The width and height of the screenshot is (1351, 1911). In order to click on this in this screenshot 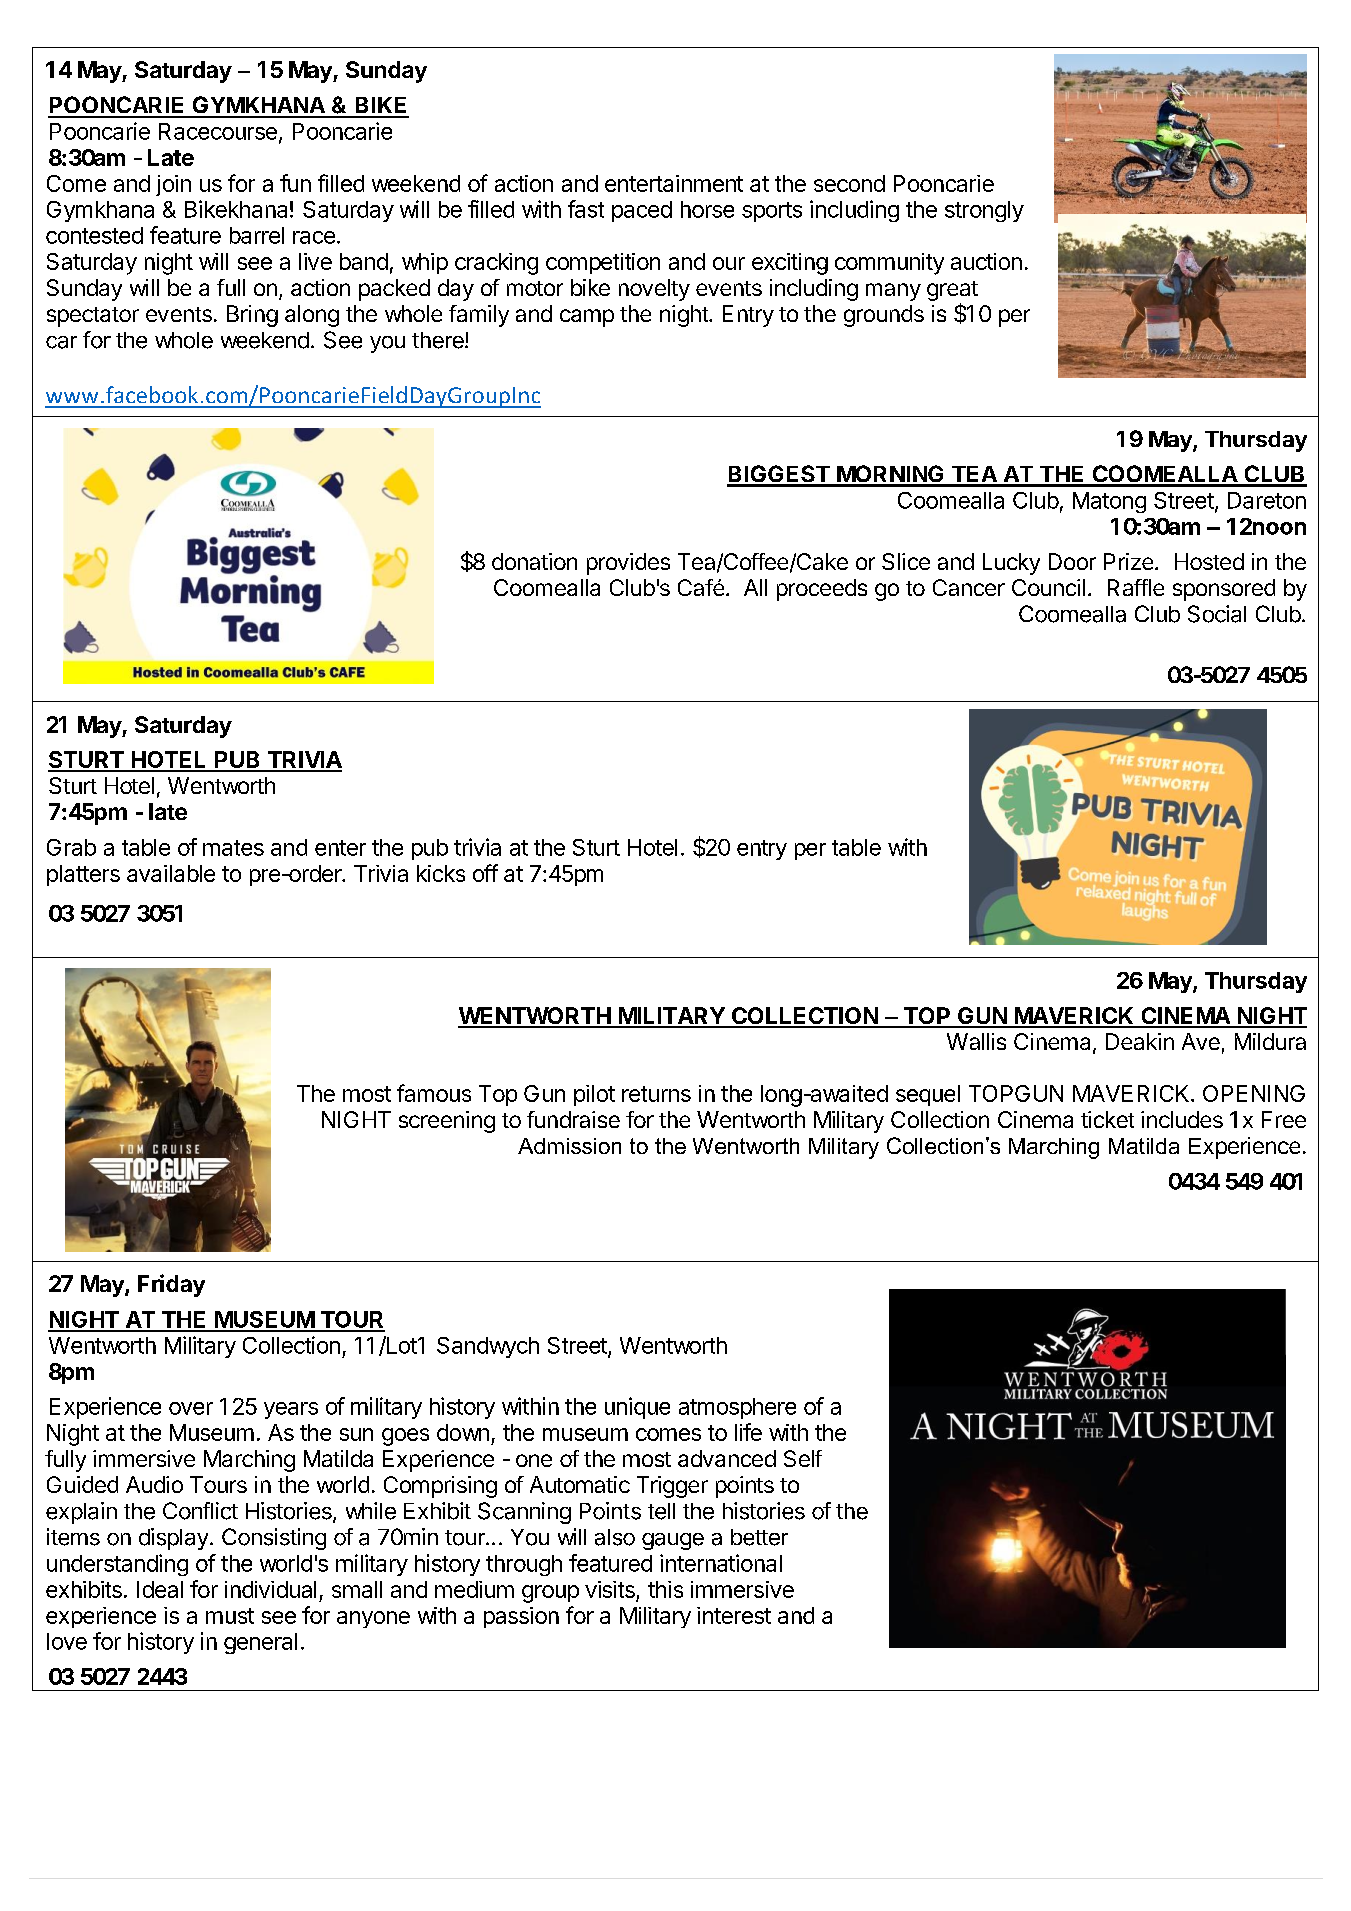, I will do `click(665, 1589)`.
